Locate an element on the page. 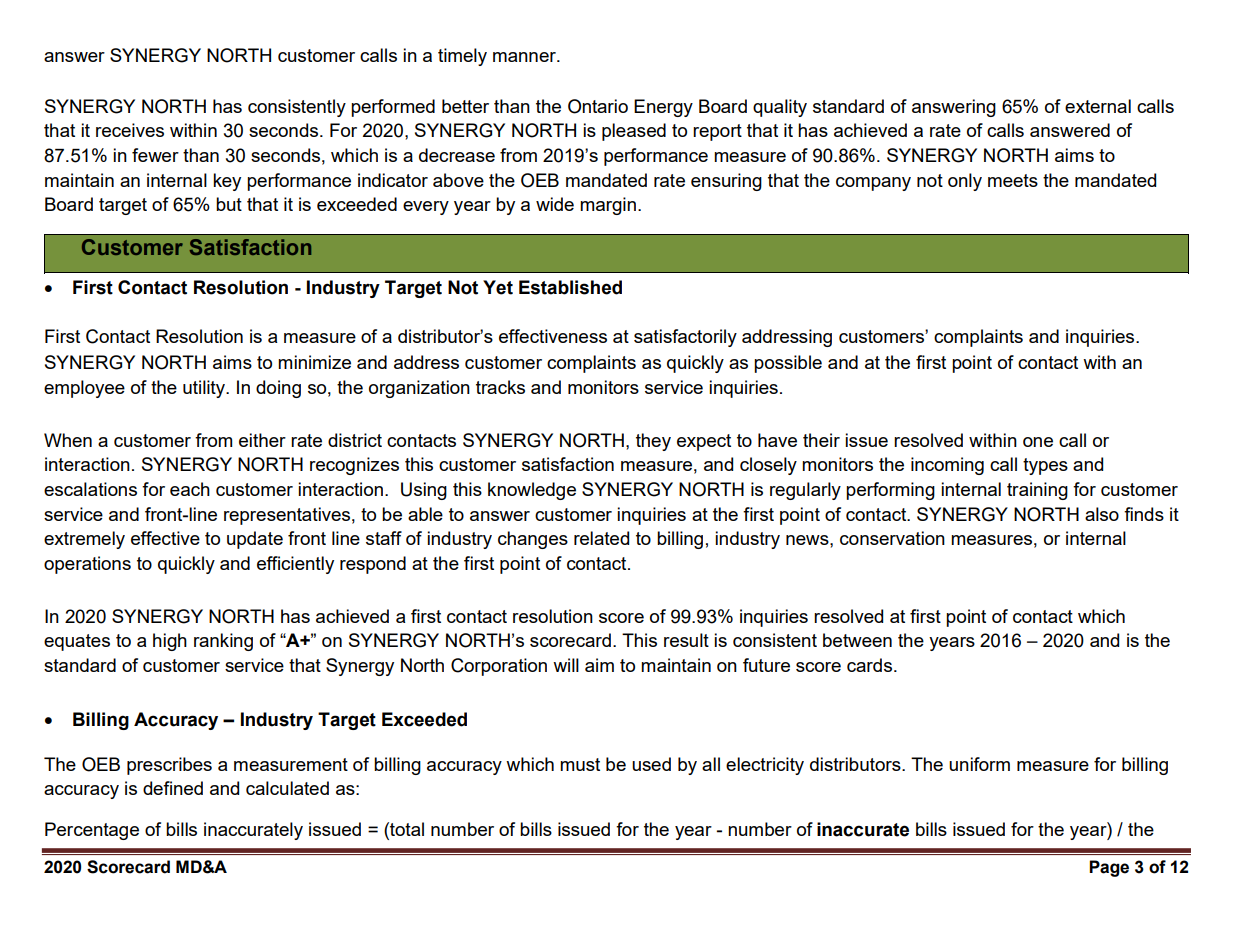 The height and width of the document is (952, 1233). Percentage is located at coordinates (92, 831).
